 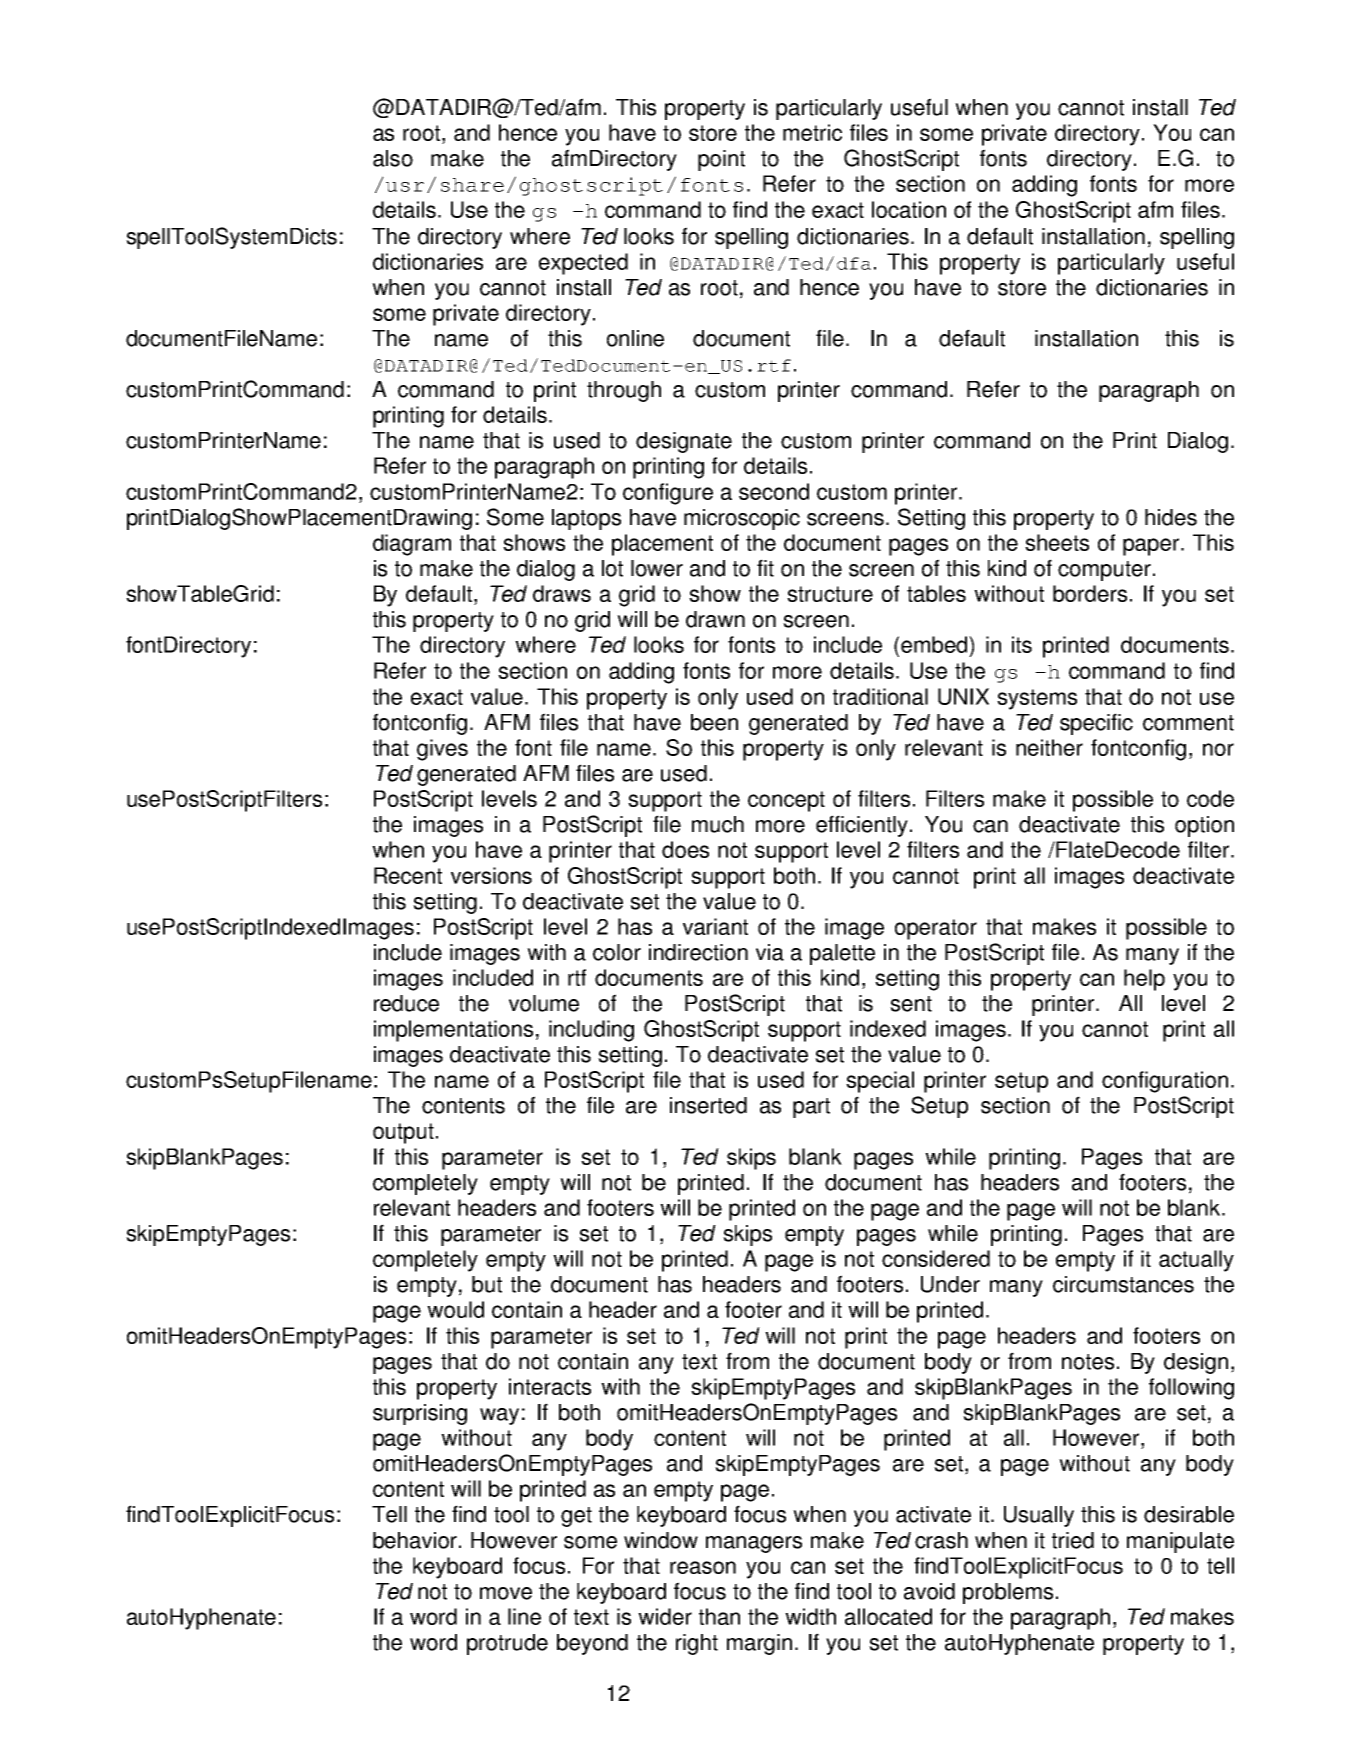 I want to click on metric, so click(x=812, y=132).
